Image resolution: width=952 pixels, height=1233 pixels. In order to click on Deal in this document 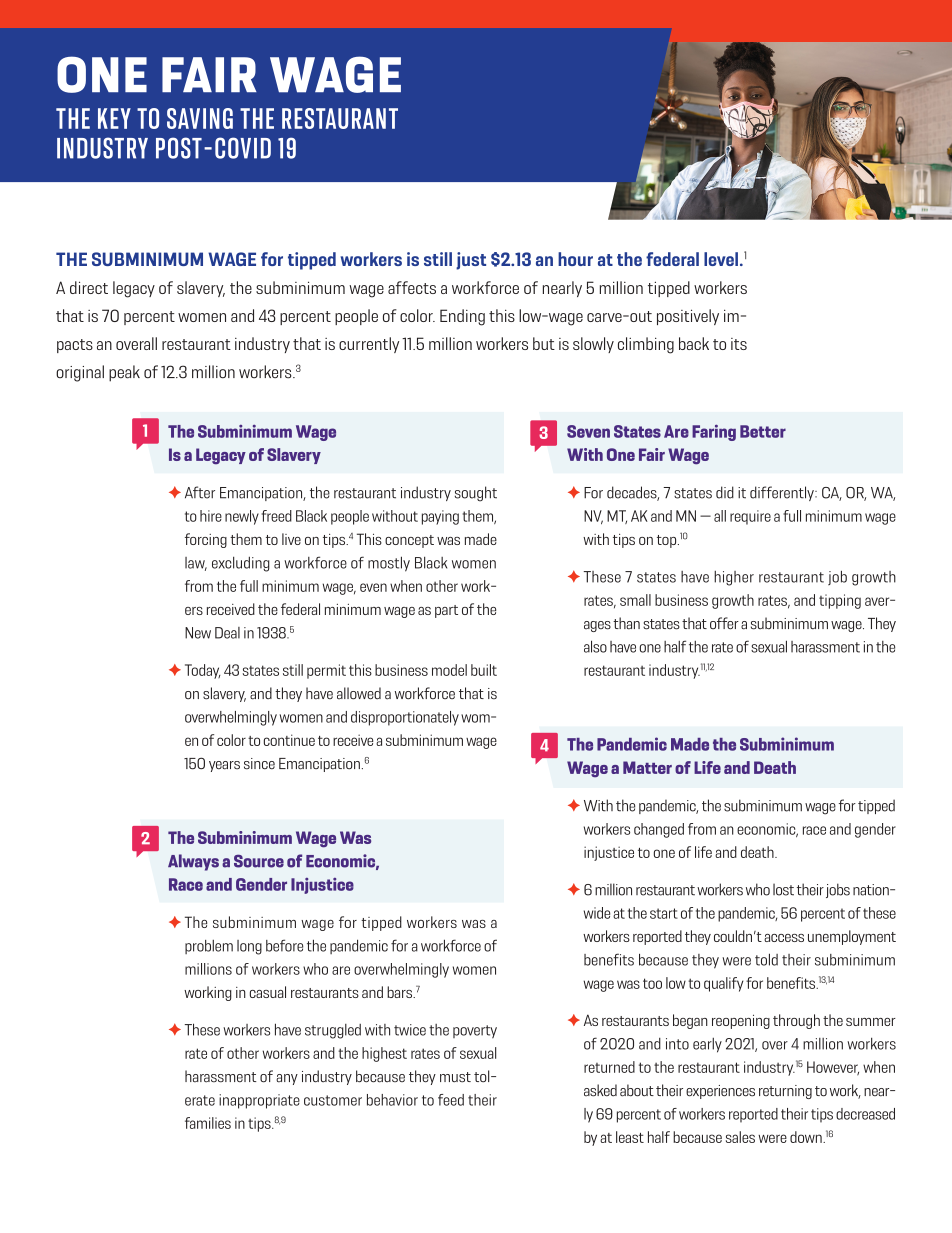, I will do `click(227, 633)`.
